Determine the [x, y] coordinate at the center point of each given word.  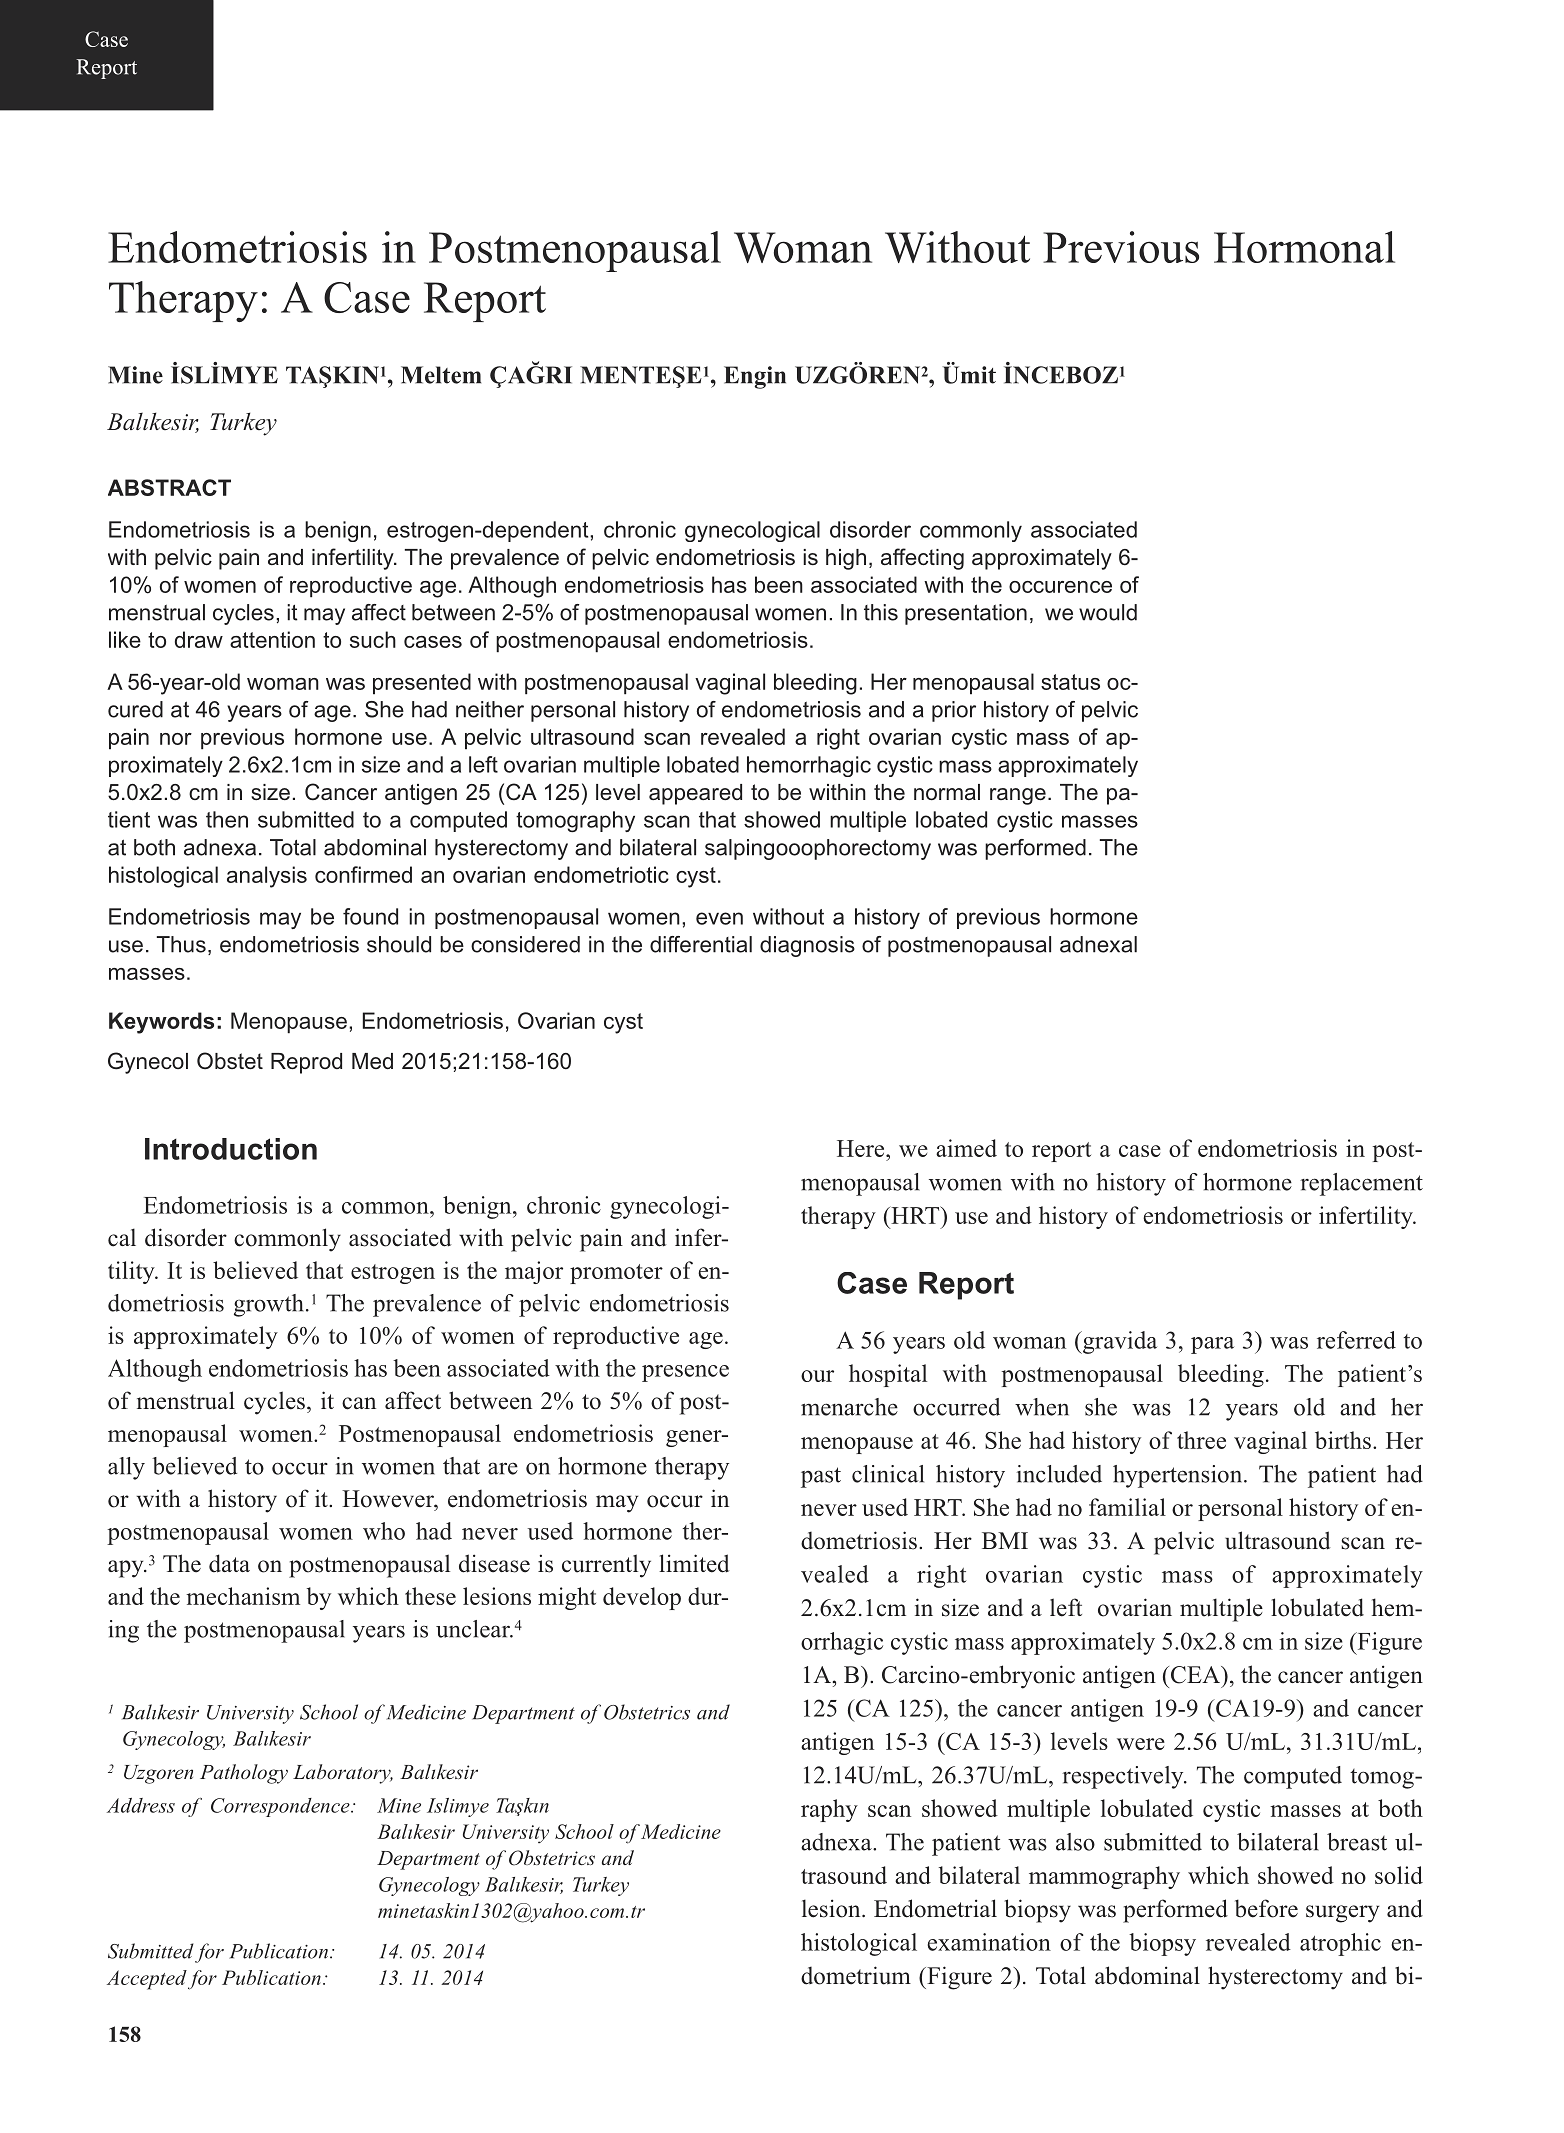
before [1266, 1908]
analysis [267, 877]
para [1212, 1345]
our [817, 1376]
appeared [695, 794]
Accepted [147, 1980]
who [384, 1531]
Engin [755, 377]
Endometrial [935, 1908]
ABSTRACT [169, 487]
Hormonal [1304, 247]
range [1018, 796]
